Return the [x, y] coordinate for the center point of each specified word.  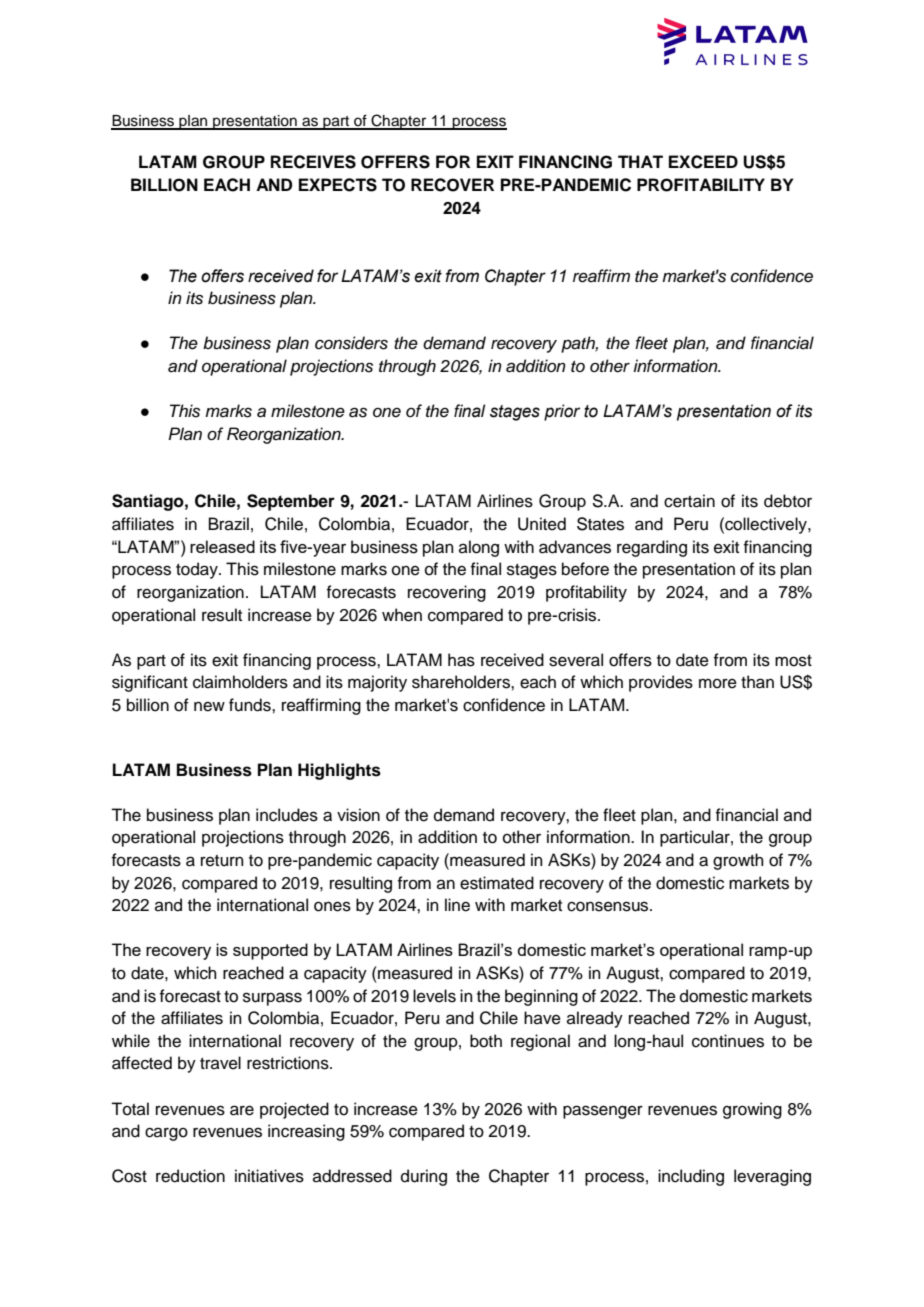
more [718, 683]
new [209, 706]
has [461, 660]
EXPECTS [338, 185]
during [424, 1177]
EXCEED [703, 162]
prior [562, 412]
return [222, 861]
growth [738, 861]
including [691, 1177]
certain [689, 501]
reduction [190, 1176]
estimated [497, 883]
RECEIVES [313, 162]
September [291, 502]
